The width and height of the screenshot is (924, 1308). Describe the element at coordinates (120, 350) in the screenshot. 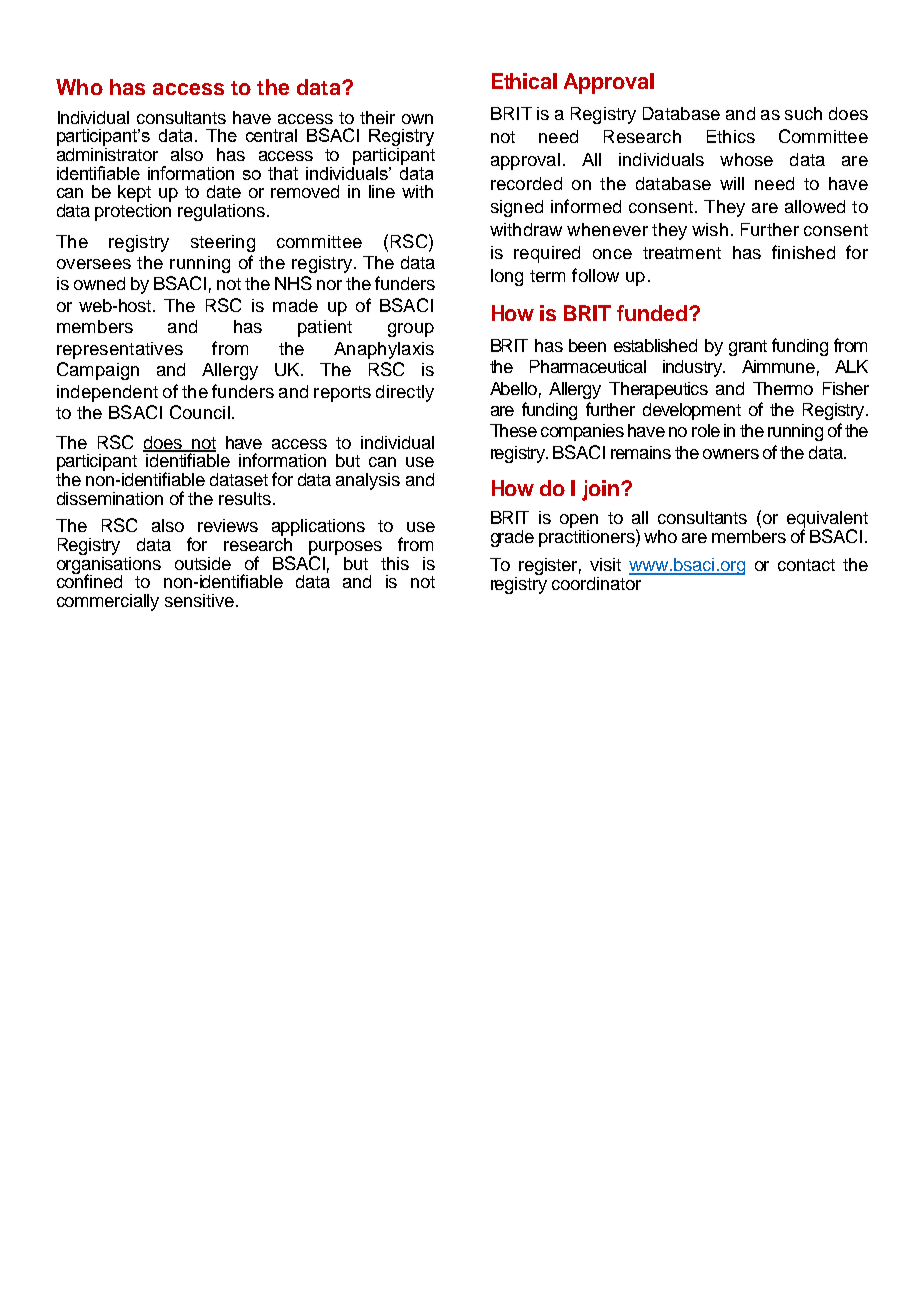

I see `representatives` at that location.
